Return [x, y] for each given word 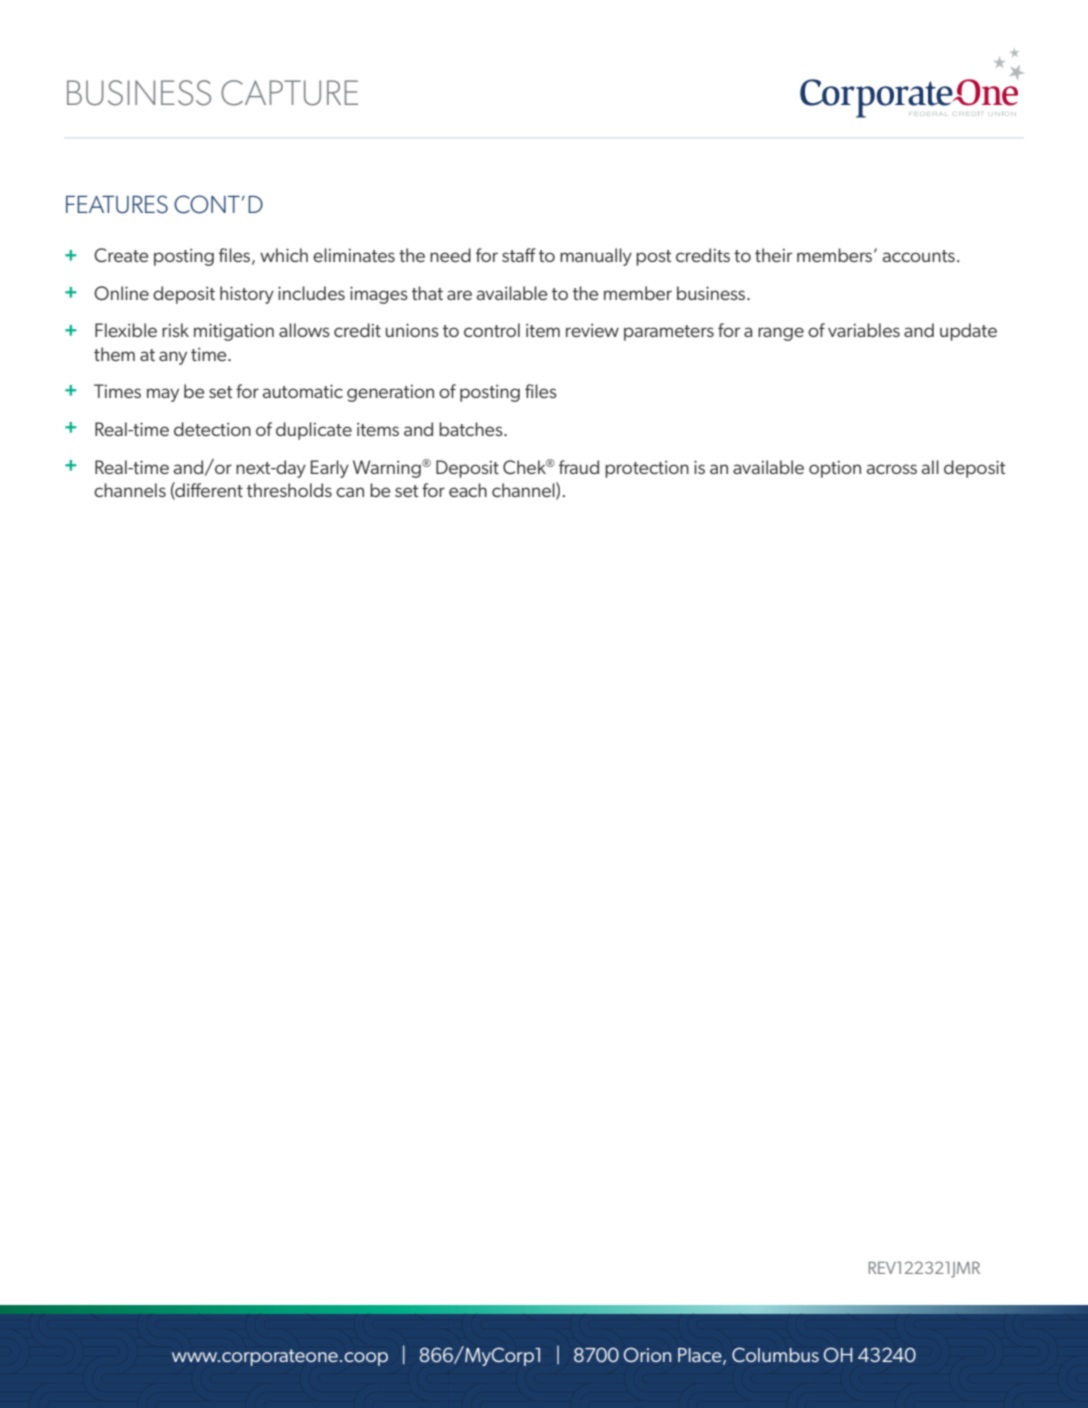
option [835, 469]
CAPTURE [289, 93]
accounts [918, 256]
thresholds [289, 490]
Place [701, 1356]
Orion [647, 1354]
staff [519, 255]
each [468, 490]
